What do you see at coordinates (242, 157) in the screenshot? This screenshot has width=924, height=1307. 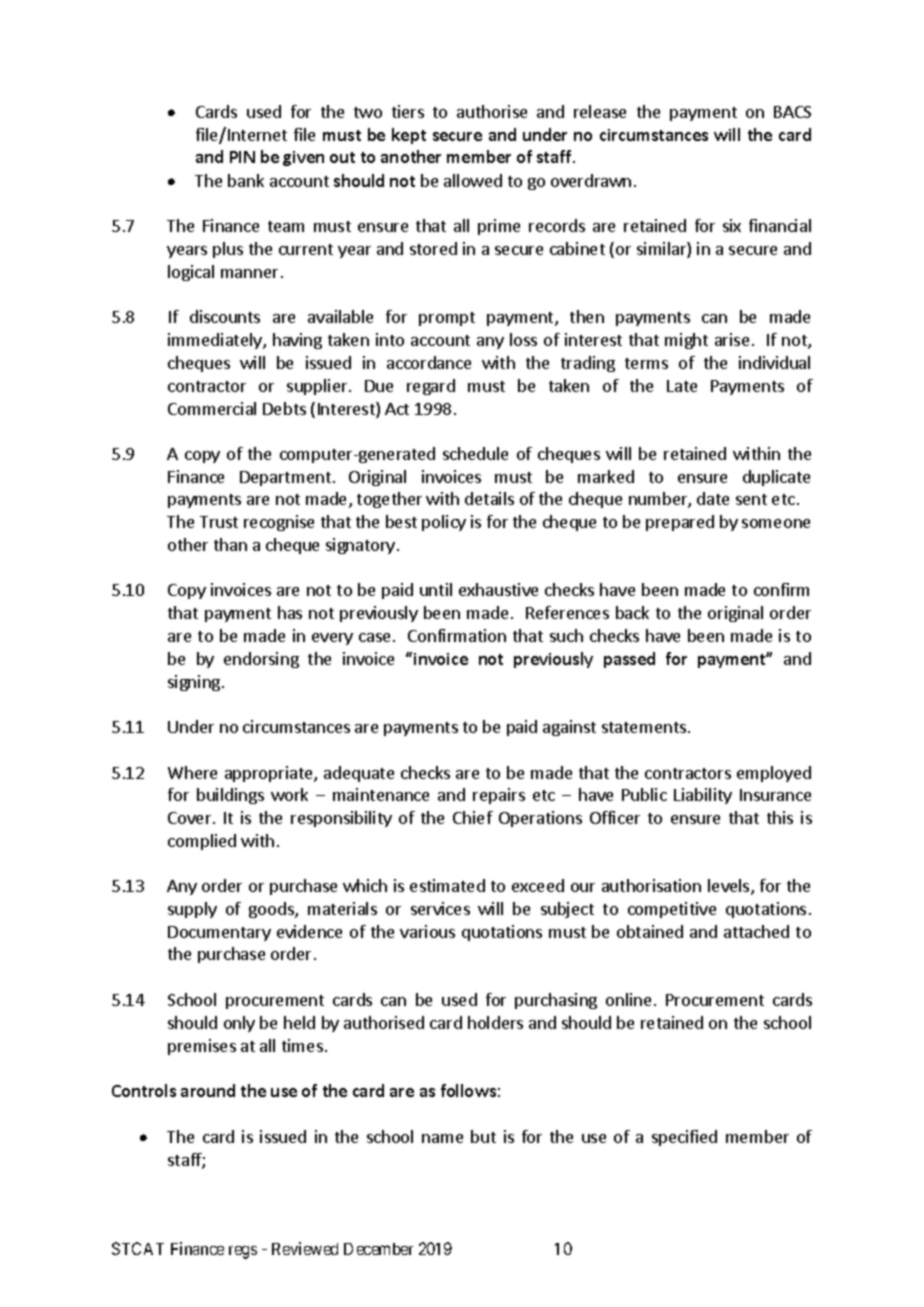 I see `PIN` at bounding box center [242, 157].
